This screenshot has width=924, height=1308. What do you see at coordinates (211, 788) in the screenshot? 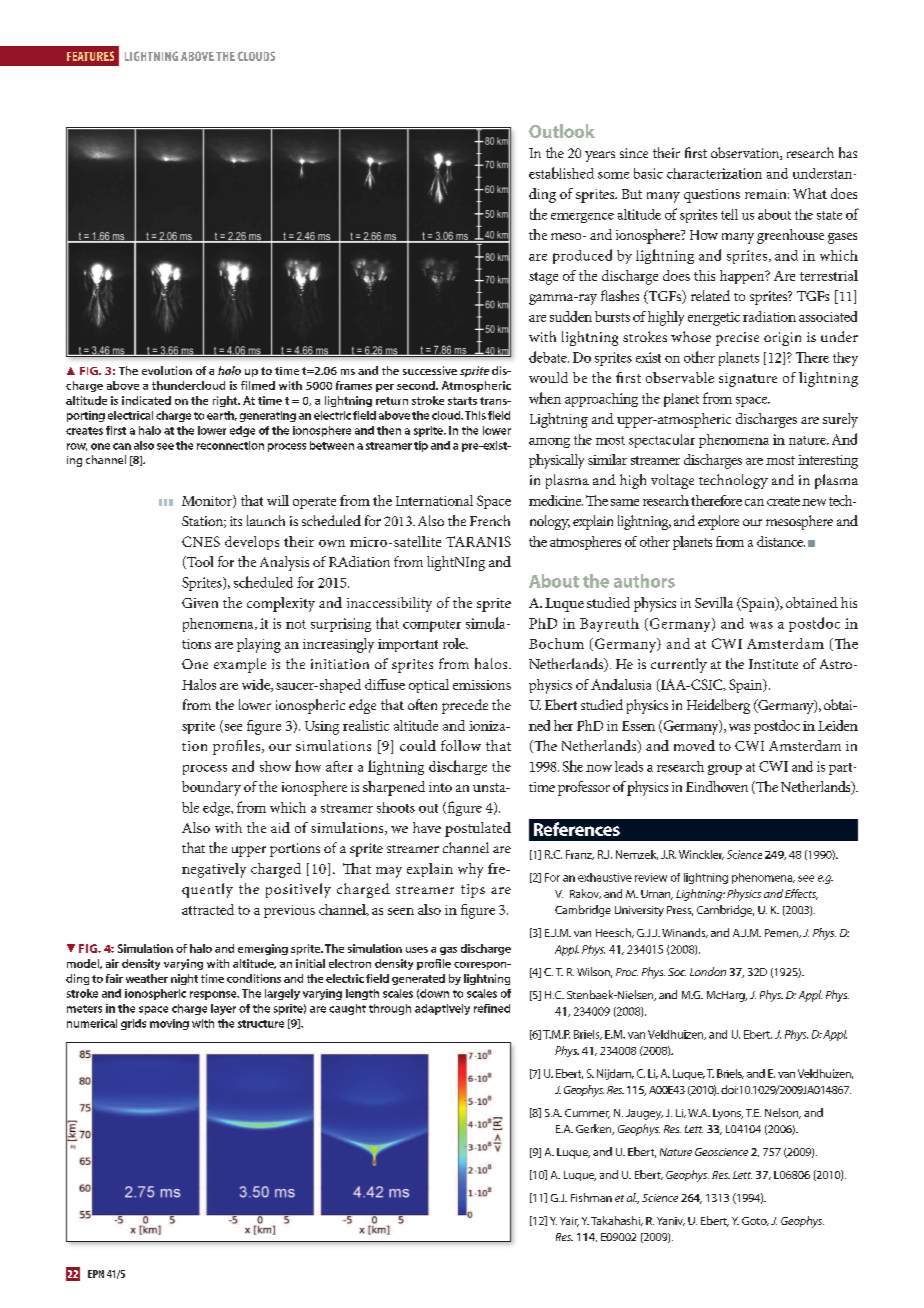
I see `boundary` at bounding box center [211, 788].
